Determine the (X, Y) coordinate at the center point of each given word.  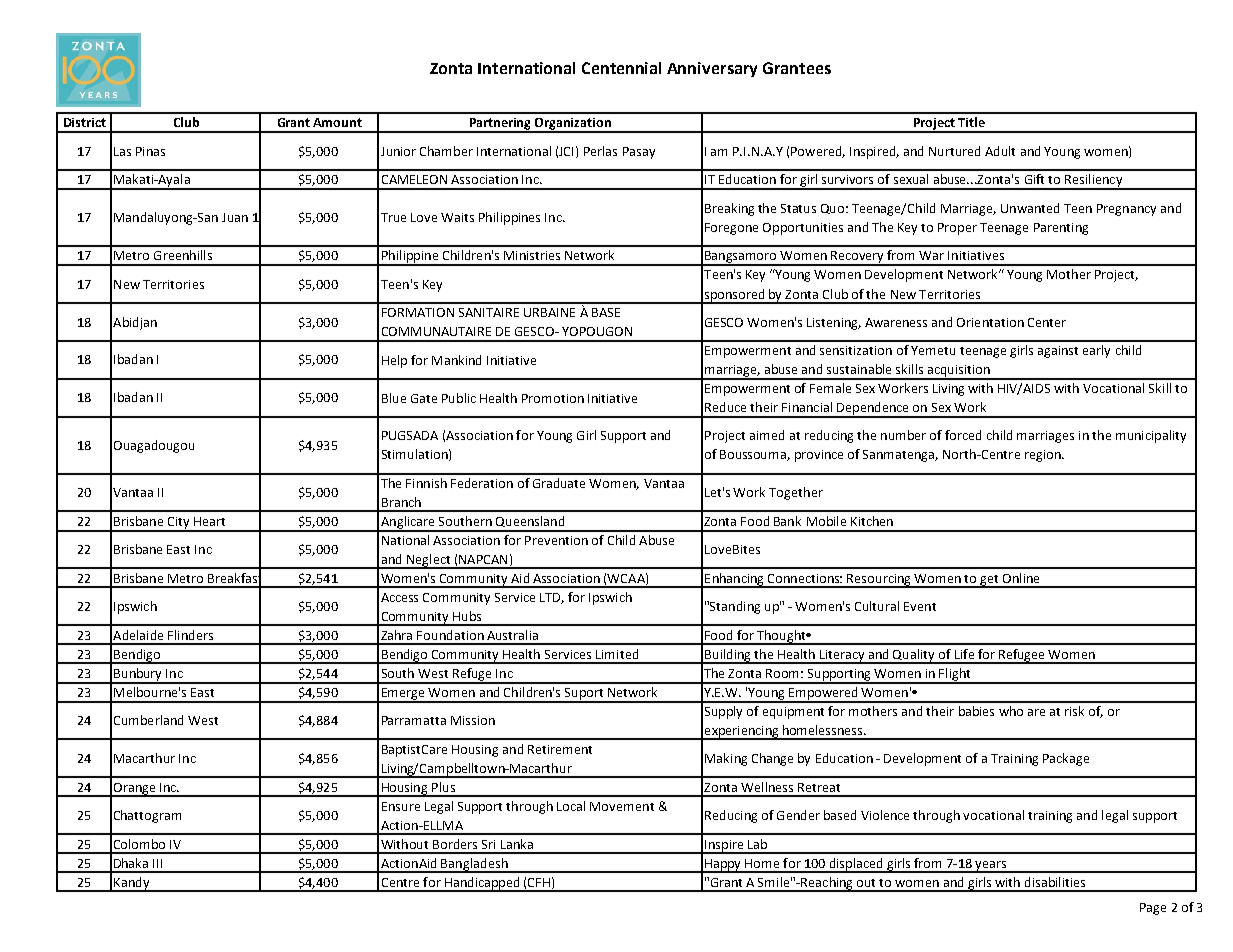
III (157, 863)
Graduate (559, 483)
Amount (337, 122)
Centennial (621, 68)
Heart (209, 521)
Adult (1000, 151)
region (1044, 456)
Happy (723, 866)
